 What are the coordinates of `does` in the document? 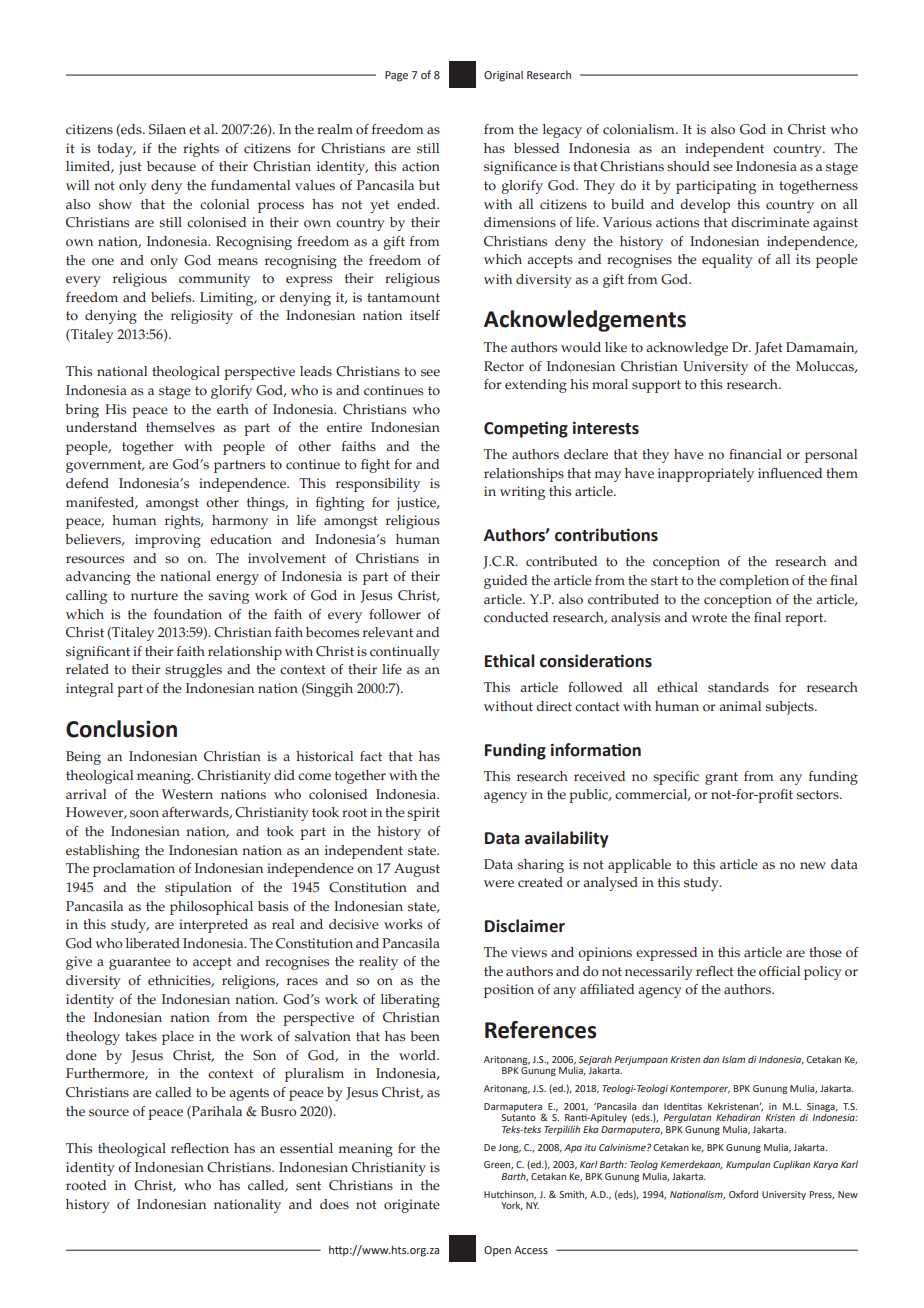 It's located at (334, 1204).
